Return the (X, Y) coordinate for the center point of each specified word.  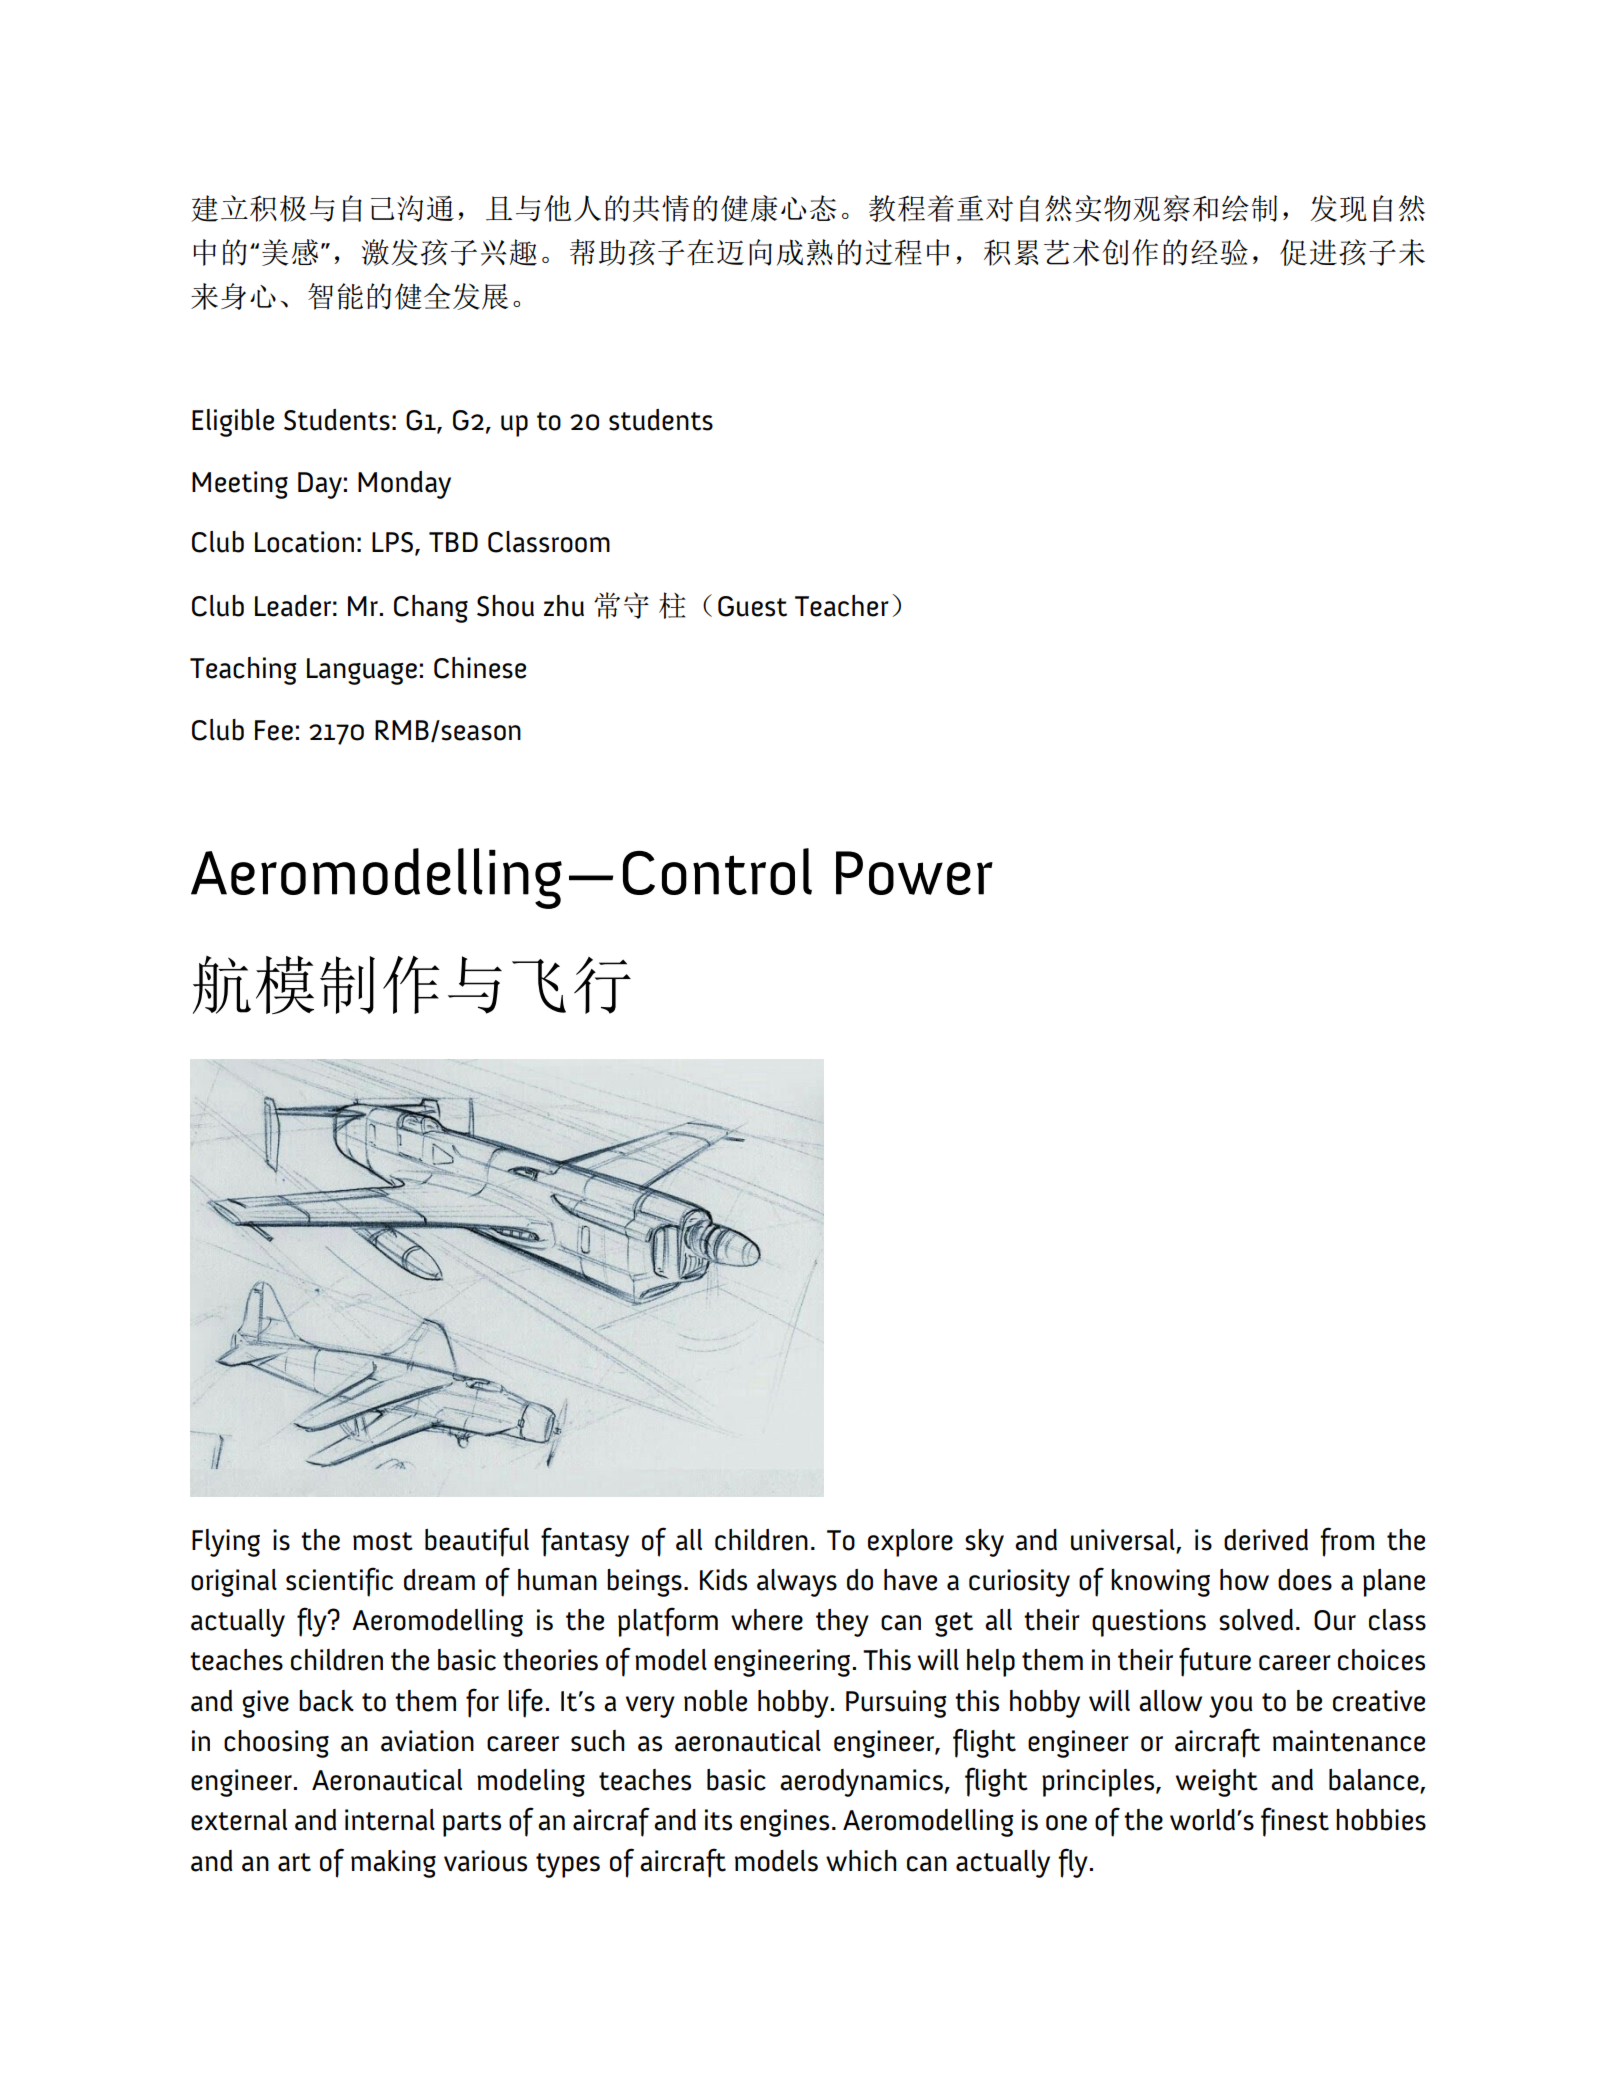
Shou (505, 606)
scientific (339, 1582)
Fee (274, 730)
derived (1266, 1540)
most (383, 1541)
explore (910, 1543)
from (1347, 1542)
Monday (404, 485)
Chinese (480, 668)
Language (362, 671)
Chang (431, 609)
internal (390, 1820)
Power (914, 873)
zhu (564, 606)
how (1244, 1580)
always (797, 1583)
